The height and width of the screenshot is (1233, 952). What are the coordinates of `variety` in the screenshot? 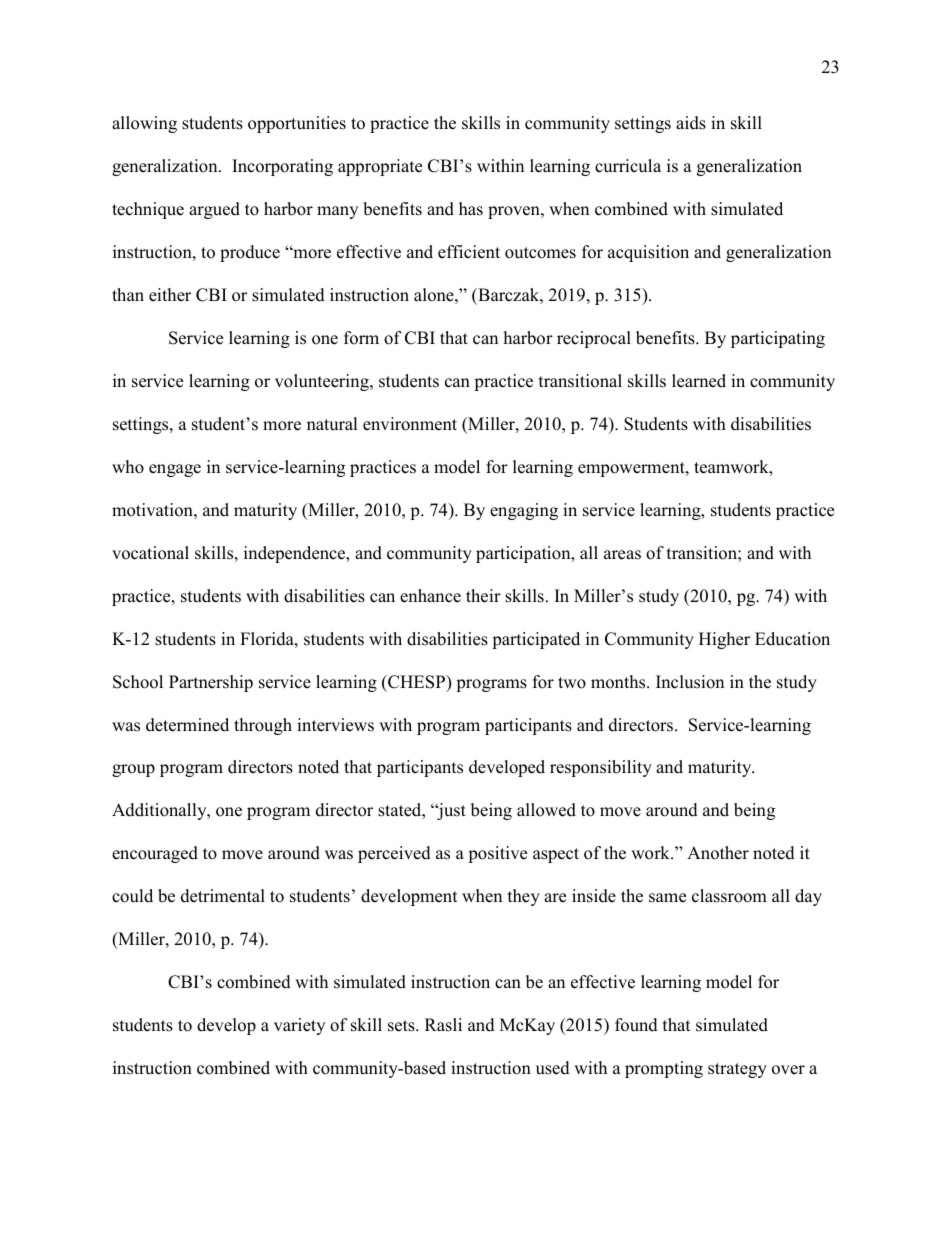 It's located at (299, 1026).
